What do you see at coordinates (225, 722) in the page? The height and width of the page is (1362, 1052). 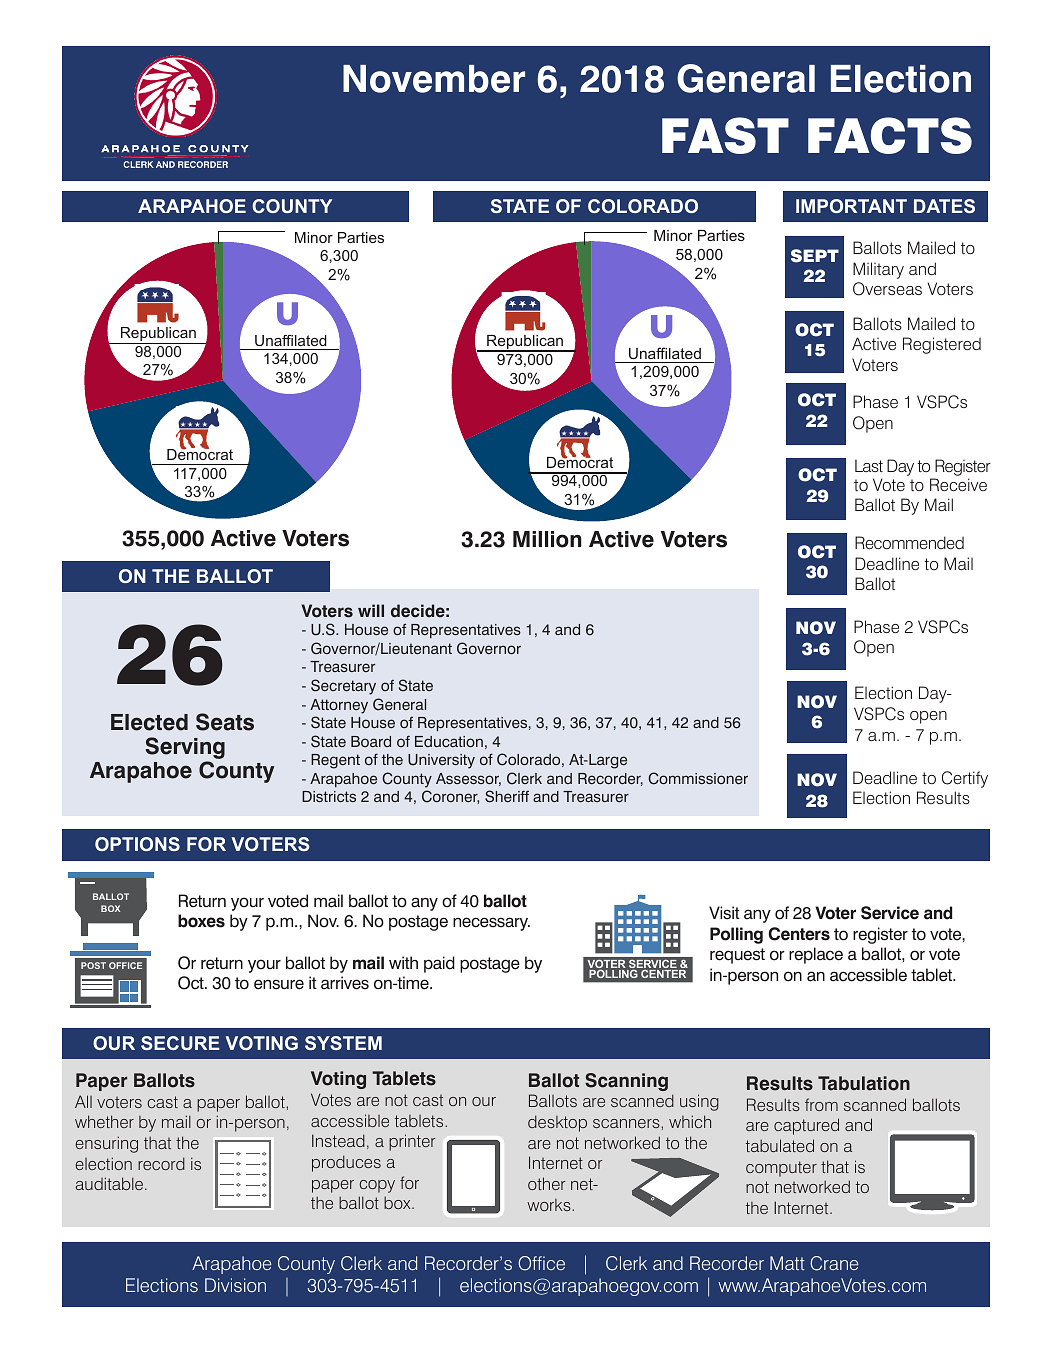 I see `Seats` at bounding box center [225, 722].
